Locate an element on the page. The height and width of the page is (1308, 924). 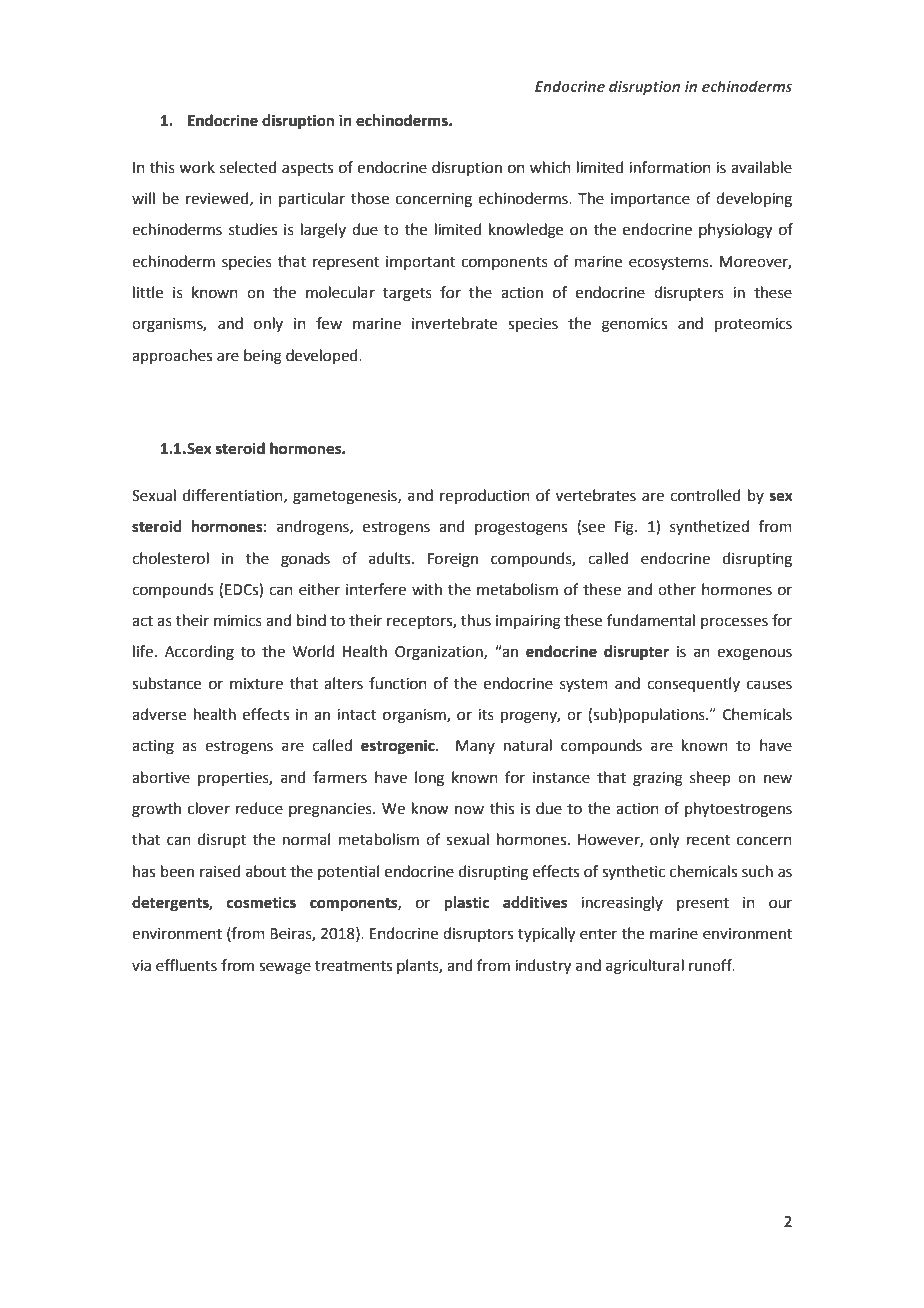
abortive is located at coordinates (161, 777).
